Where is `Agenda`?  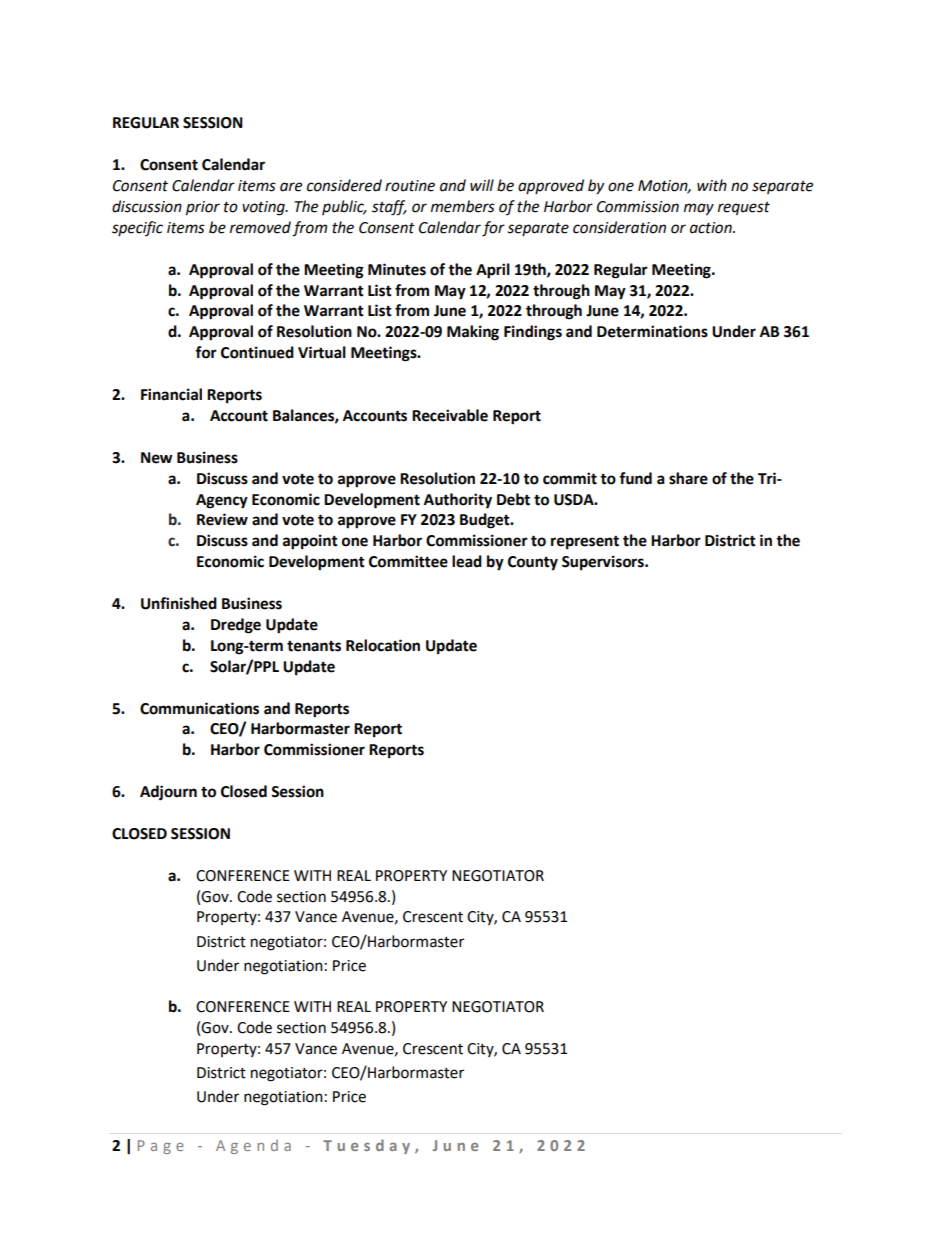
Agenda is located at coordinates (253, 1146).
